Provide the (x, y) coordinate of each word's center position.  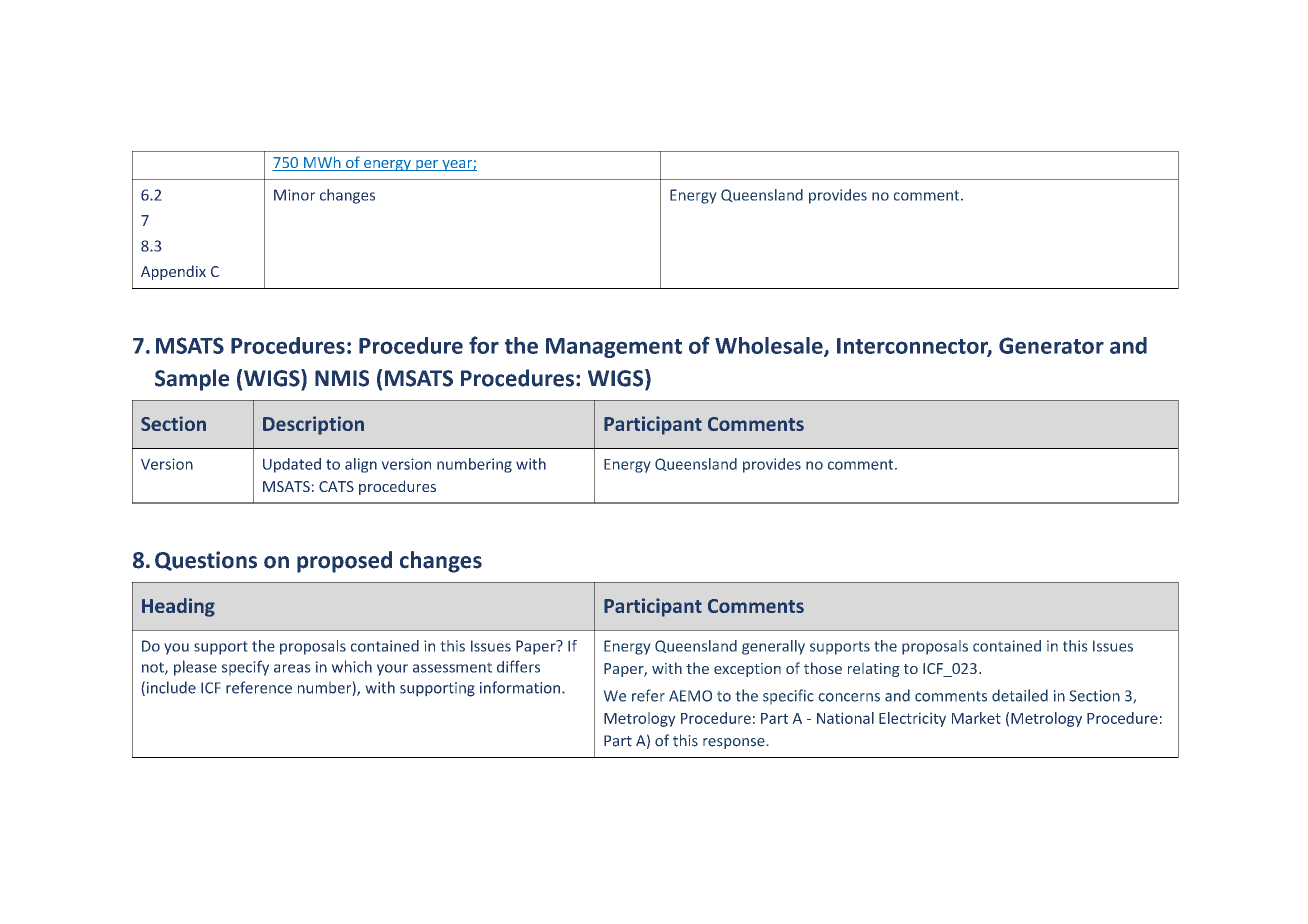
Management (614, 348)
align (361, 465)
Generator (1051, 345)
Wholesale (770, 346)
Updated (292, 465)
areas (292, 668)
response (735, 743)
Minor (294, 195)
